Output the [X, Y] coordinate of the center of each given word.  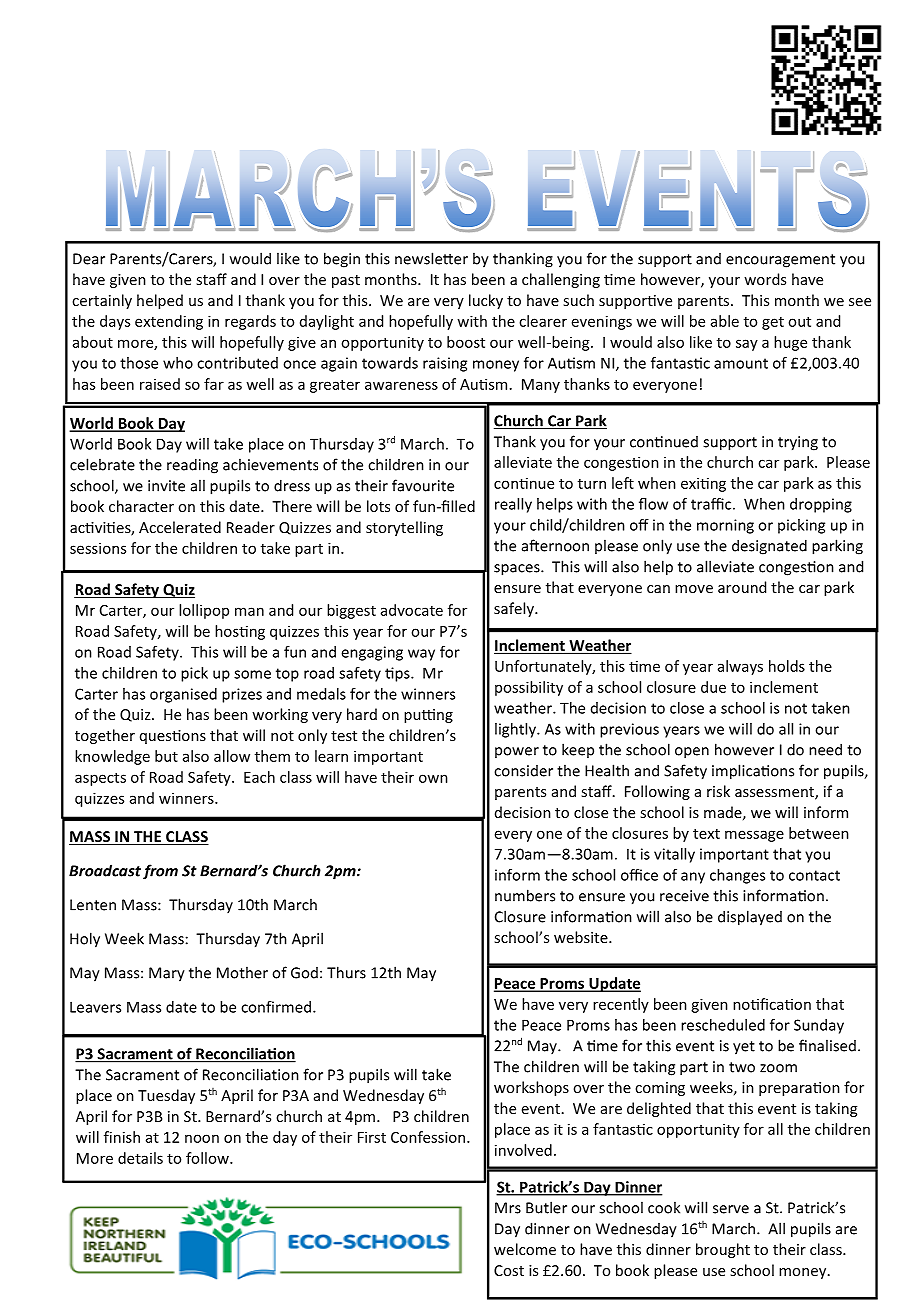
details [140, 1158]
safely [515, 609]
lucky [486, 301]
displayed [750, 918]
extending [169, 322]
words [765, 279]
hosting [240, 632]
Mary [167, 974]
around [742, 587]
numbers [525, 895]
